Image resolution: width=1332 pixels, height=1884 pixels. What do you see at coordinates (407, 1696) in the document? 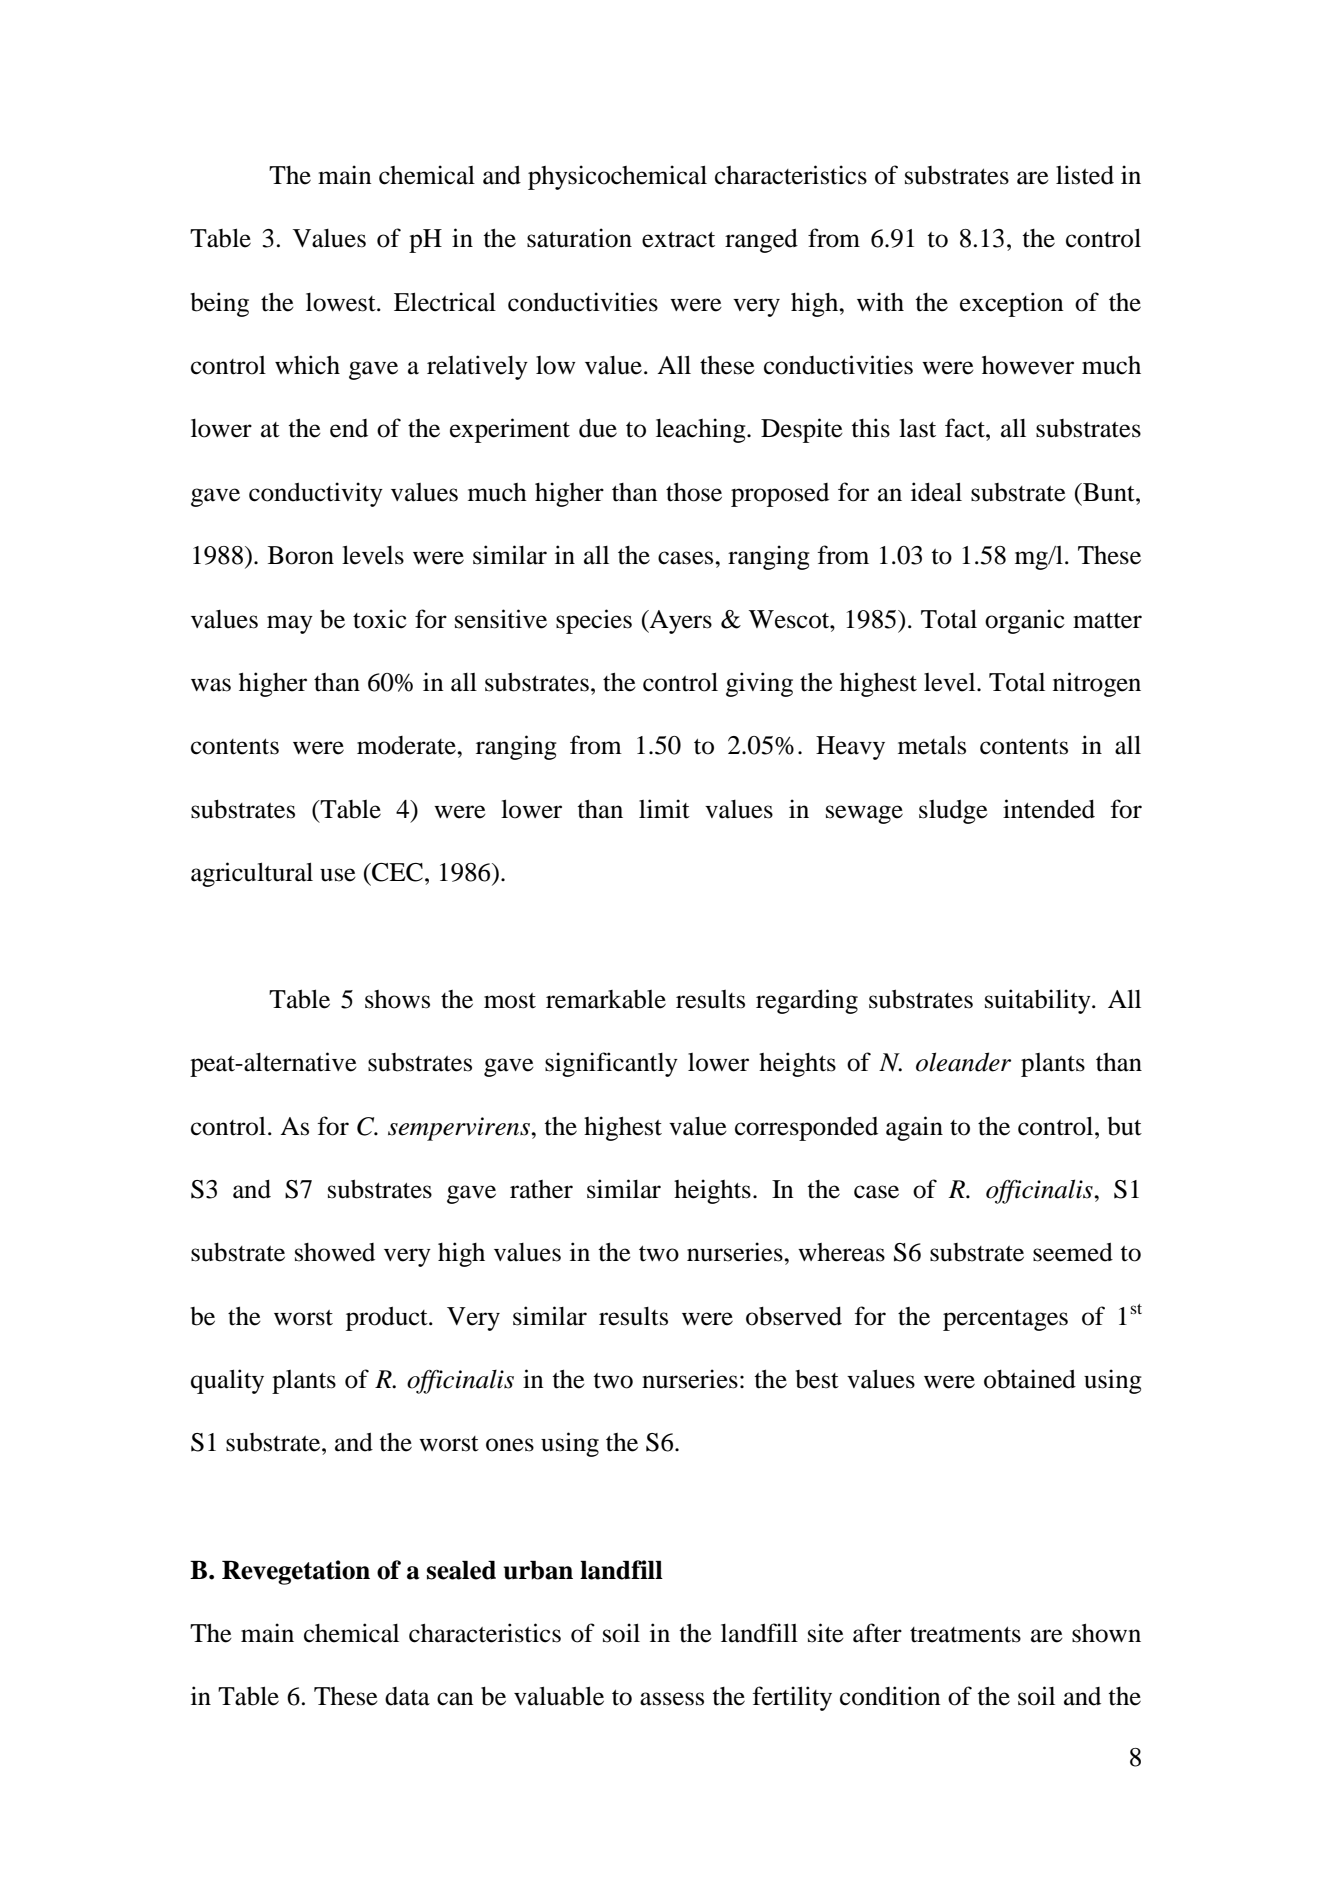
I see `data` at bounding box center [407, 1696].
